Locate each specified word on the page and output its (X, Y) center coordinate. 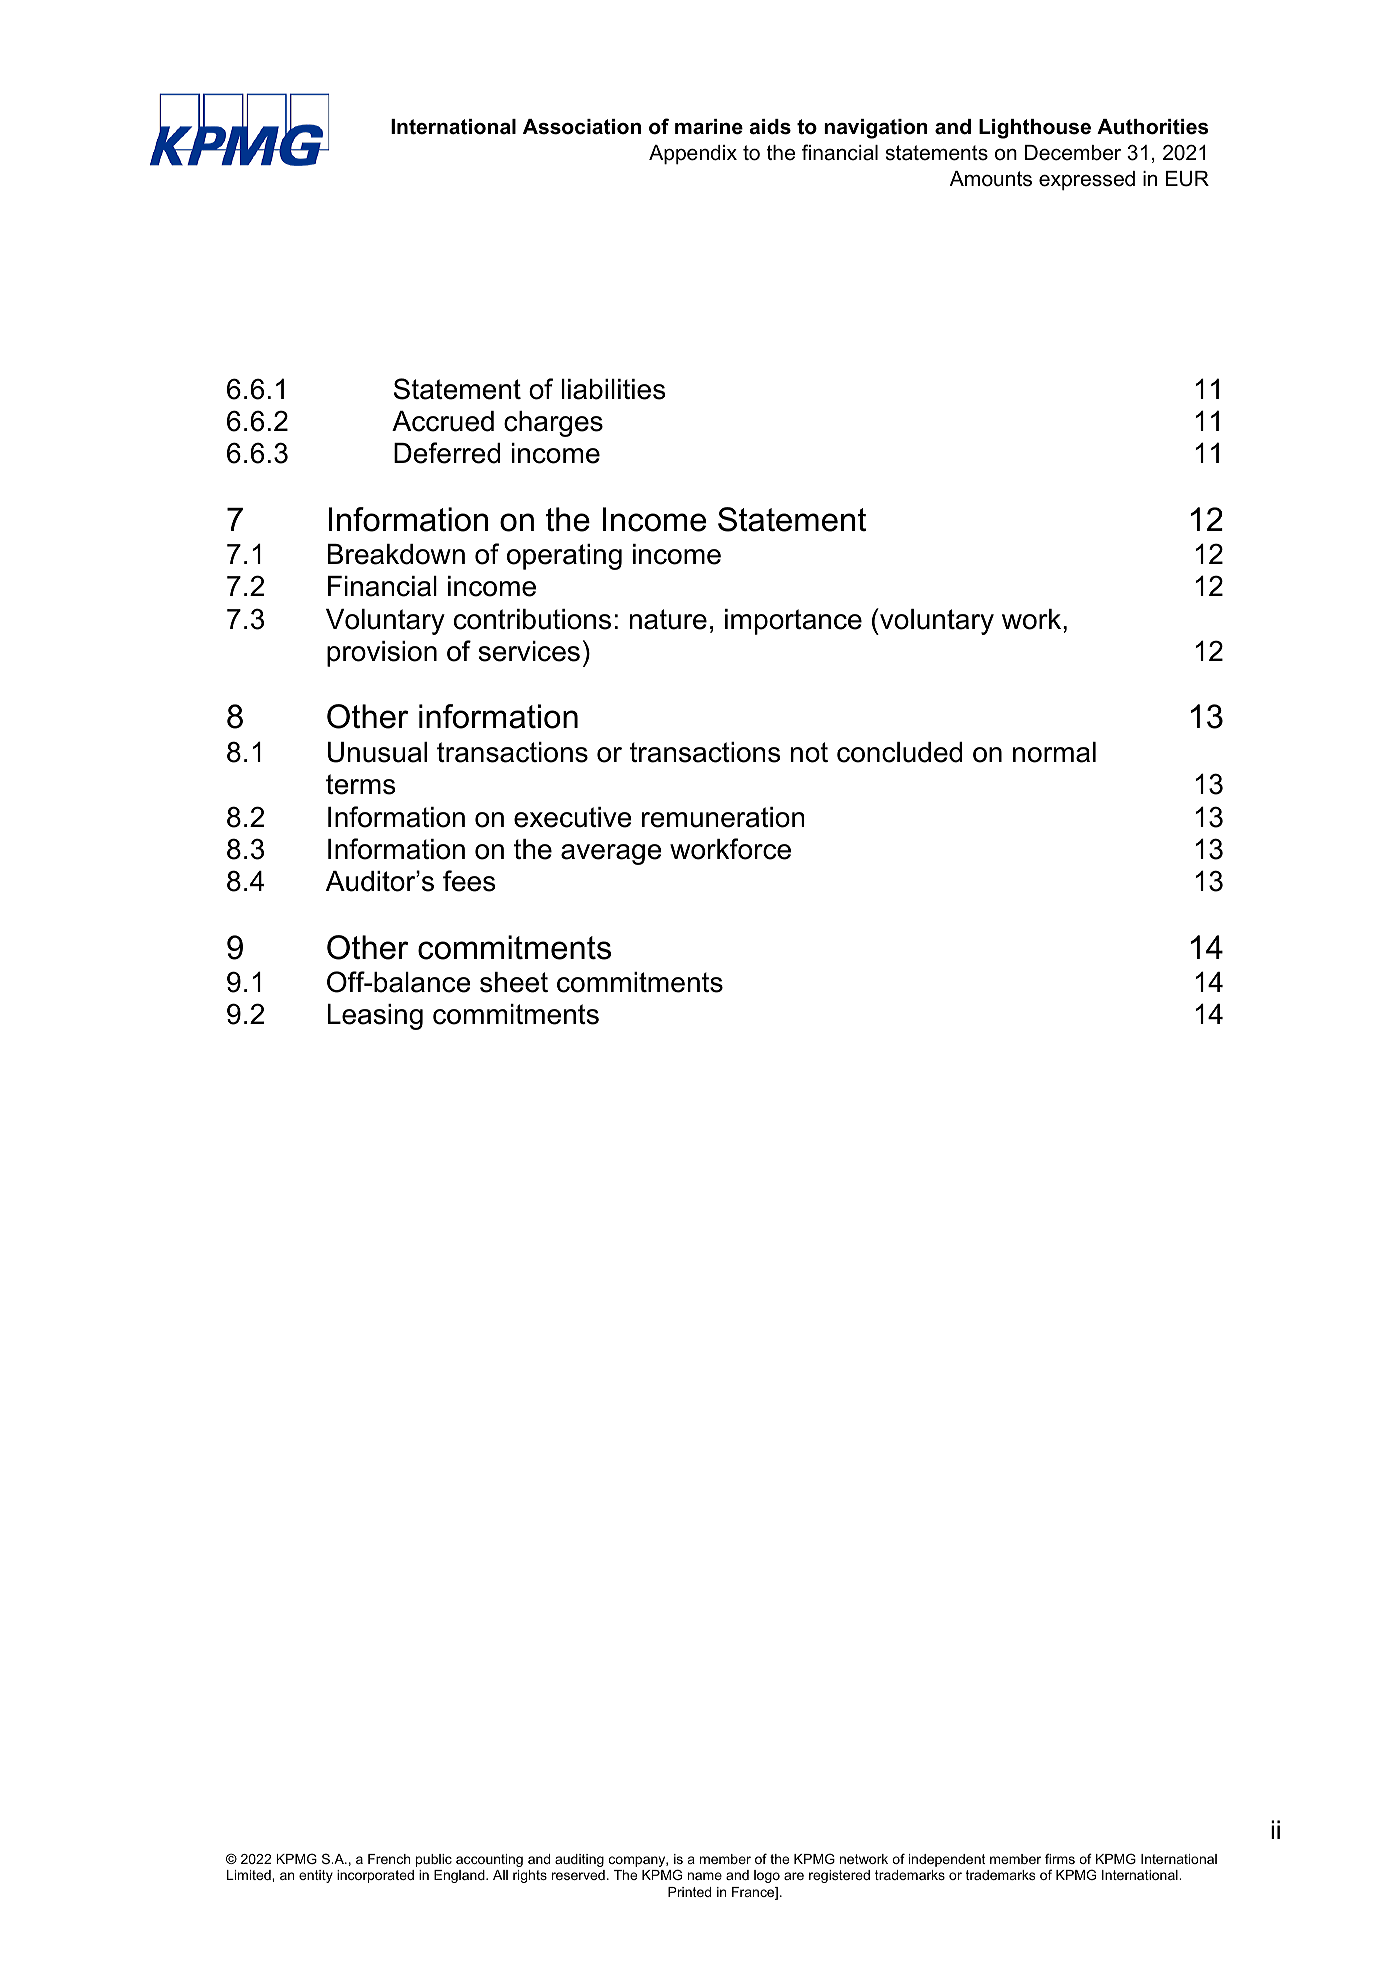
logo (767, 1876)
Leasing (375, 1017)
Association (582, 127)
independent (947, 1860)
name (705, 1876)
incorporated (375, 1876)
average (611, 854)
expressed (1087, 181)
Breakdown (396, 554)
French (389, 1859)
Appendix (693, 155)
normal (1054, 752)
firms (1060, 1858)
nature (668, 619)
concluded (899, 752)
